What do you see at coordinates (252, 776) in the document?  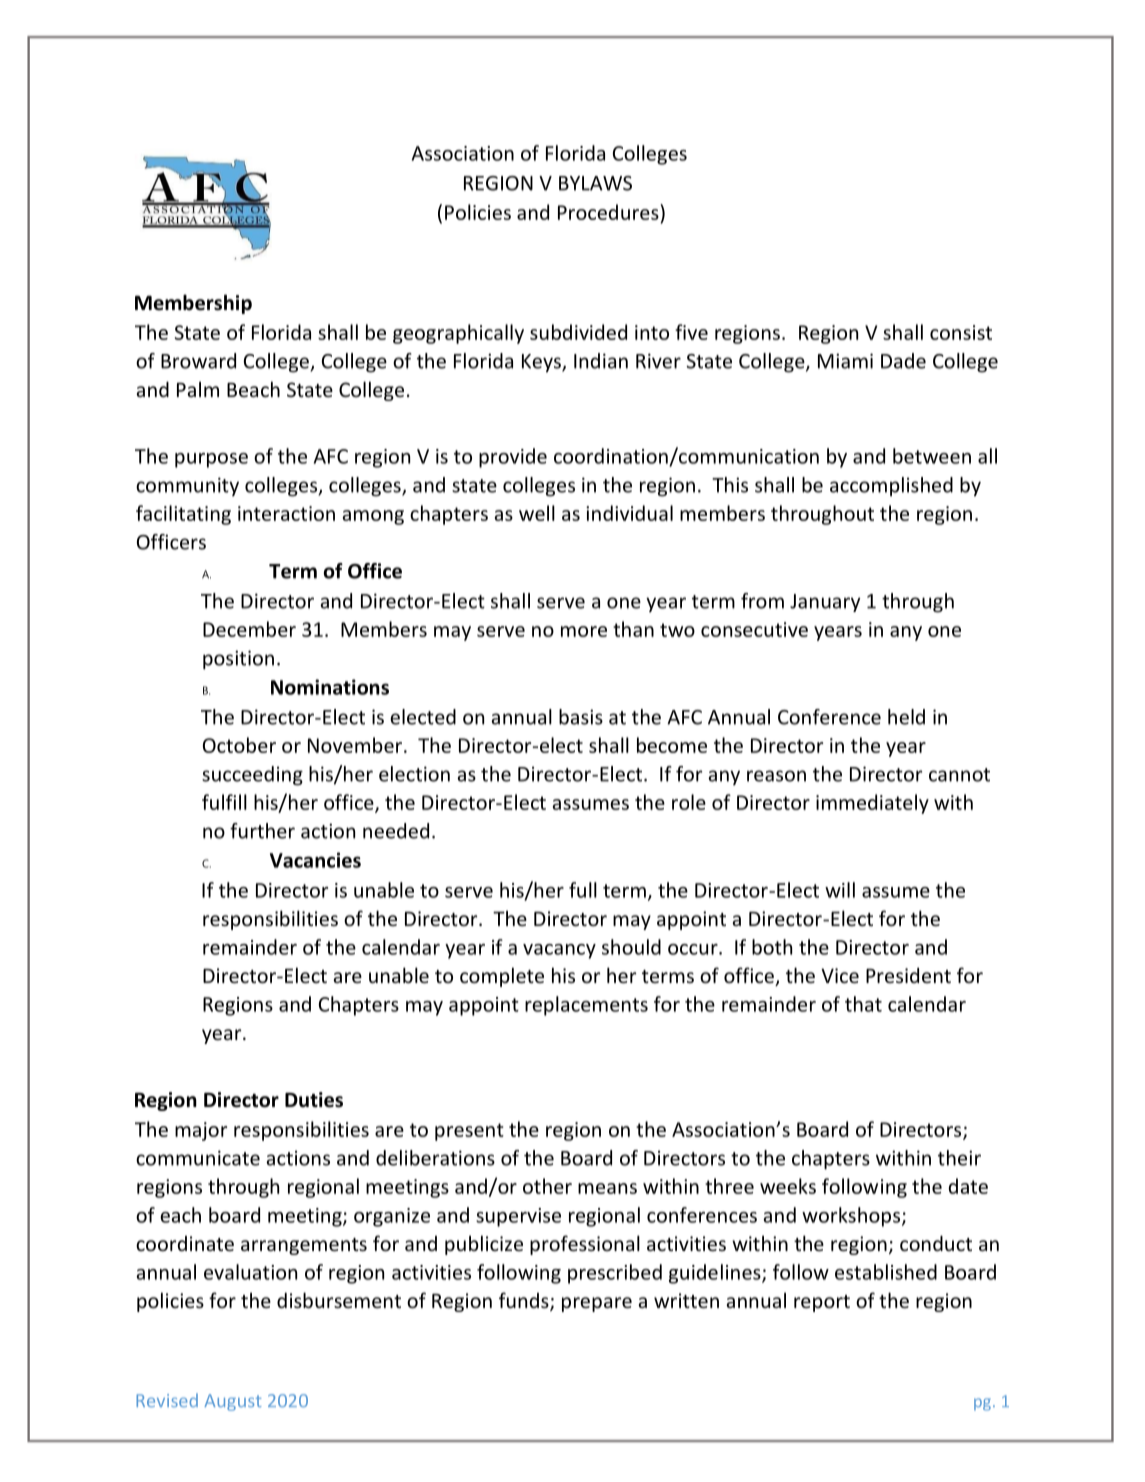 I see `succeeding` at bounding box center [252, 776].
